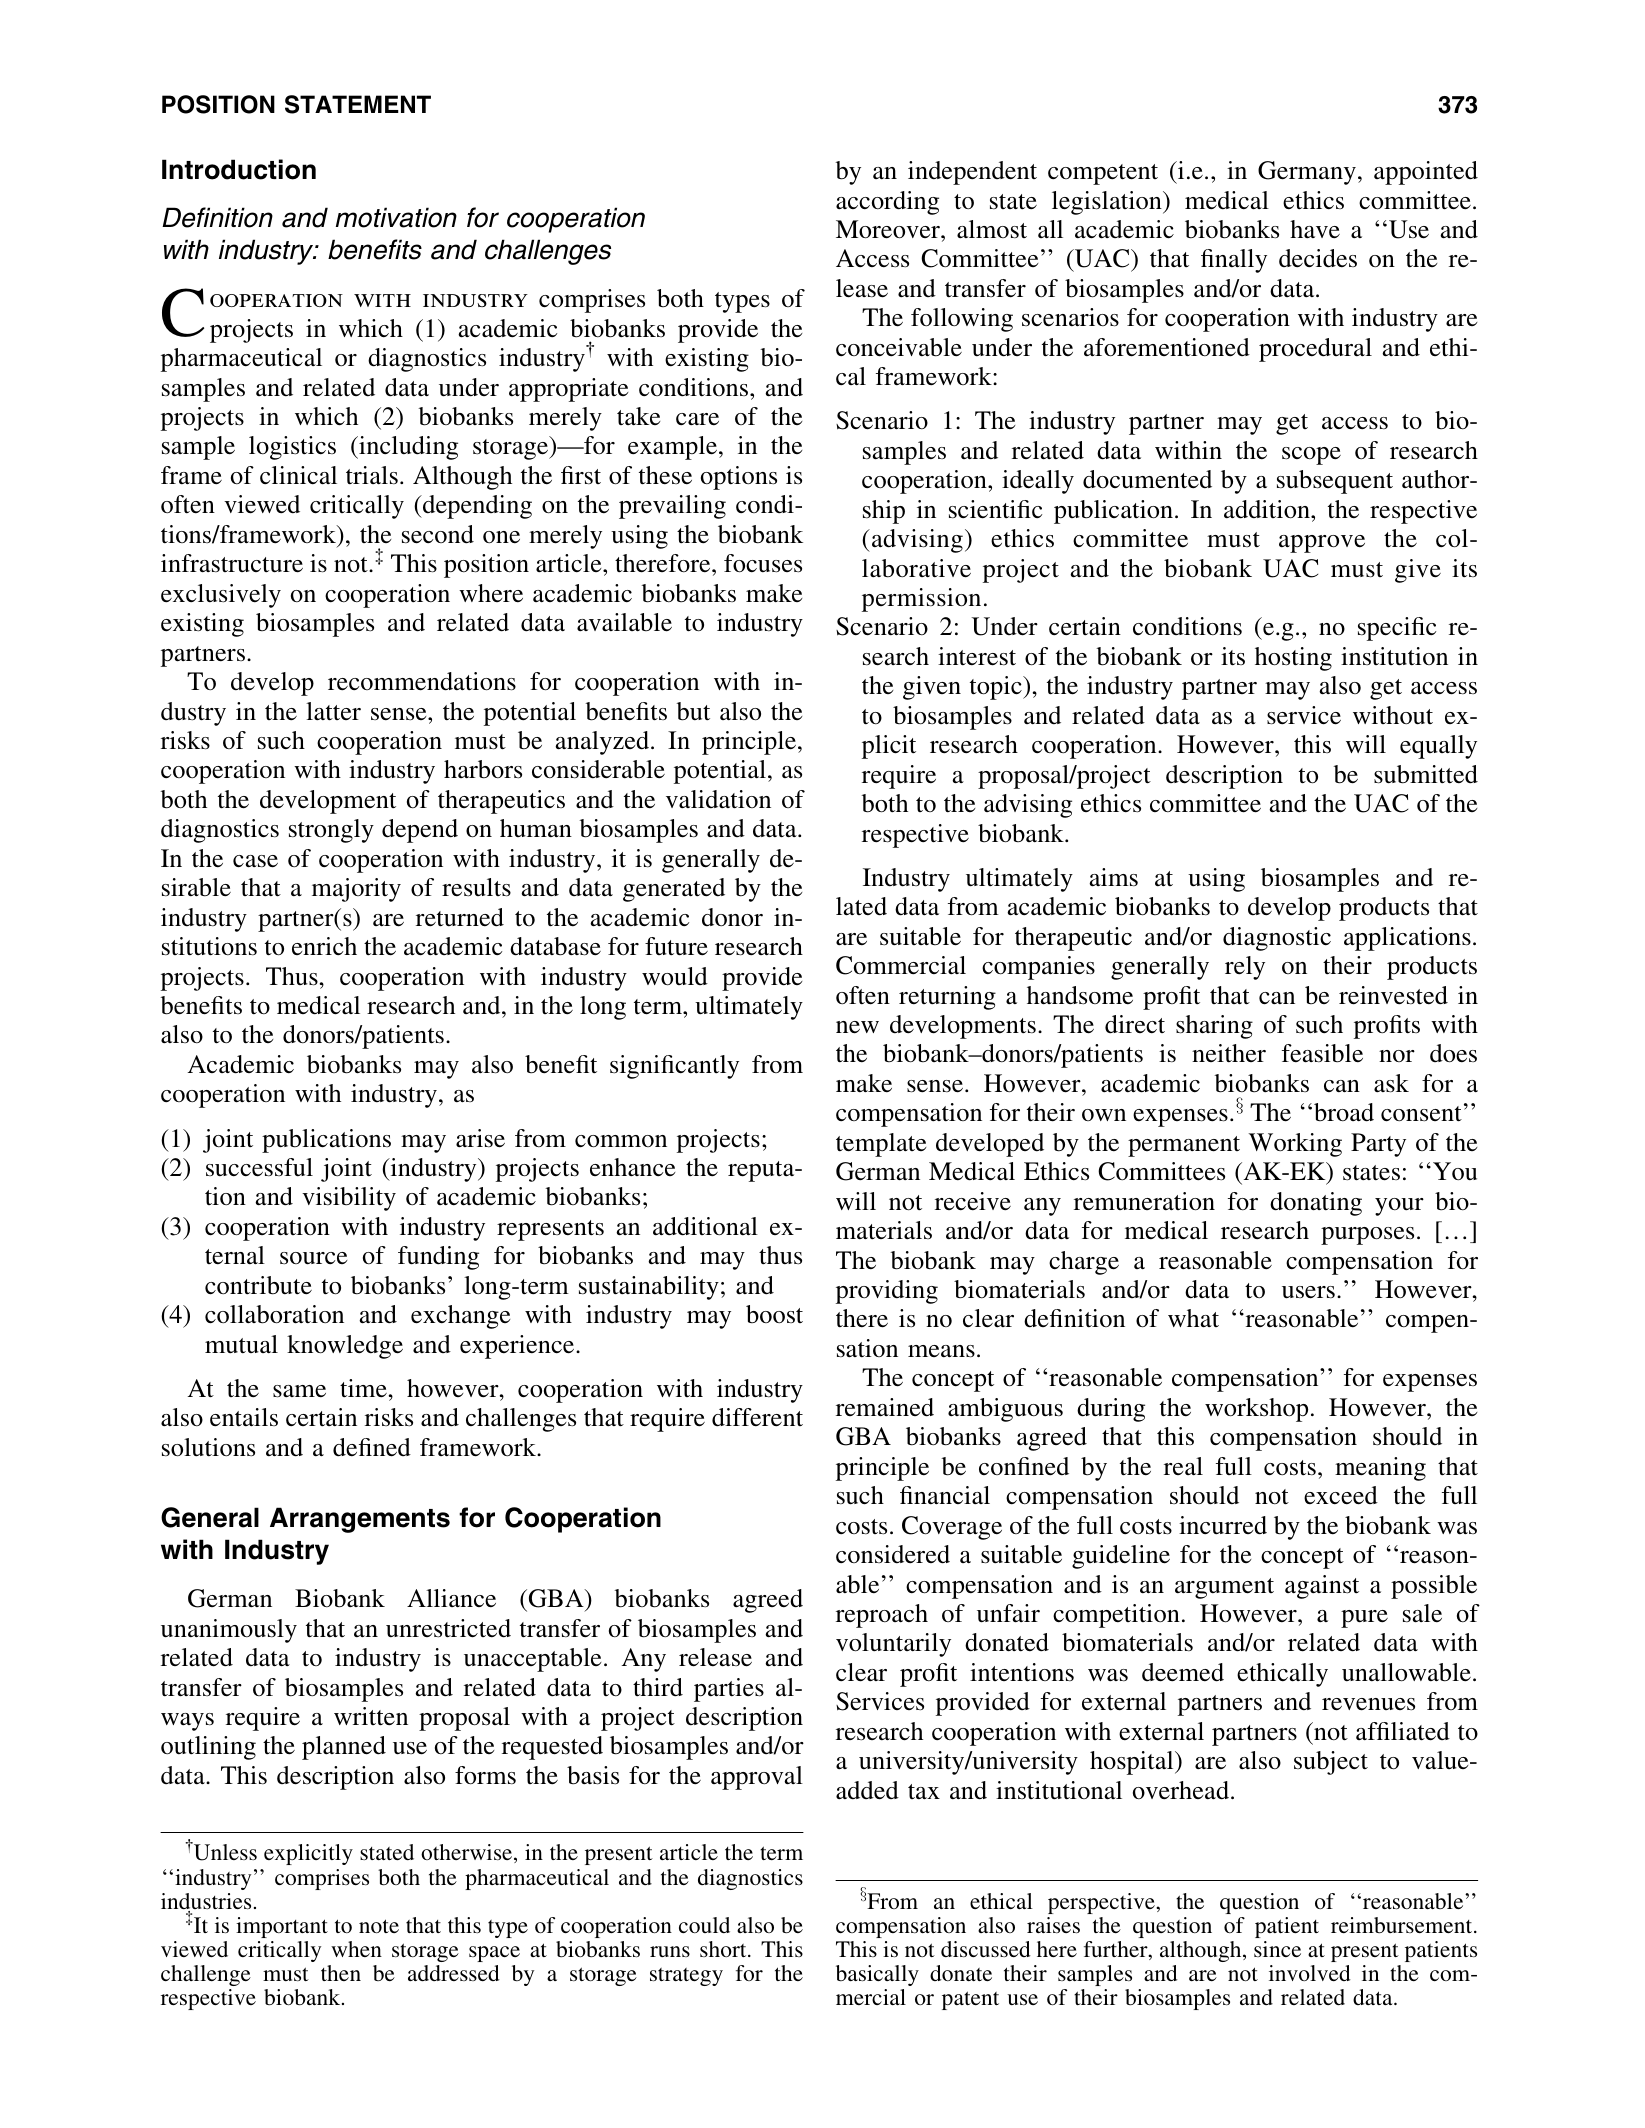 The height and width of the screenshot is (2128, 1645). What do you see at coordinates (1315, 229) in the screenshot?
I see `have` at bounding box center [1315, 229].
